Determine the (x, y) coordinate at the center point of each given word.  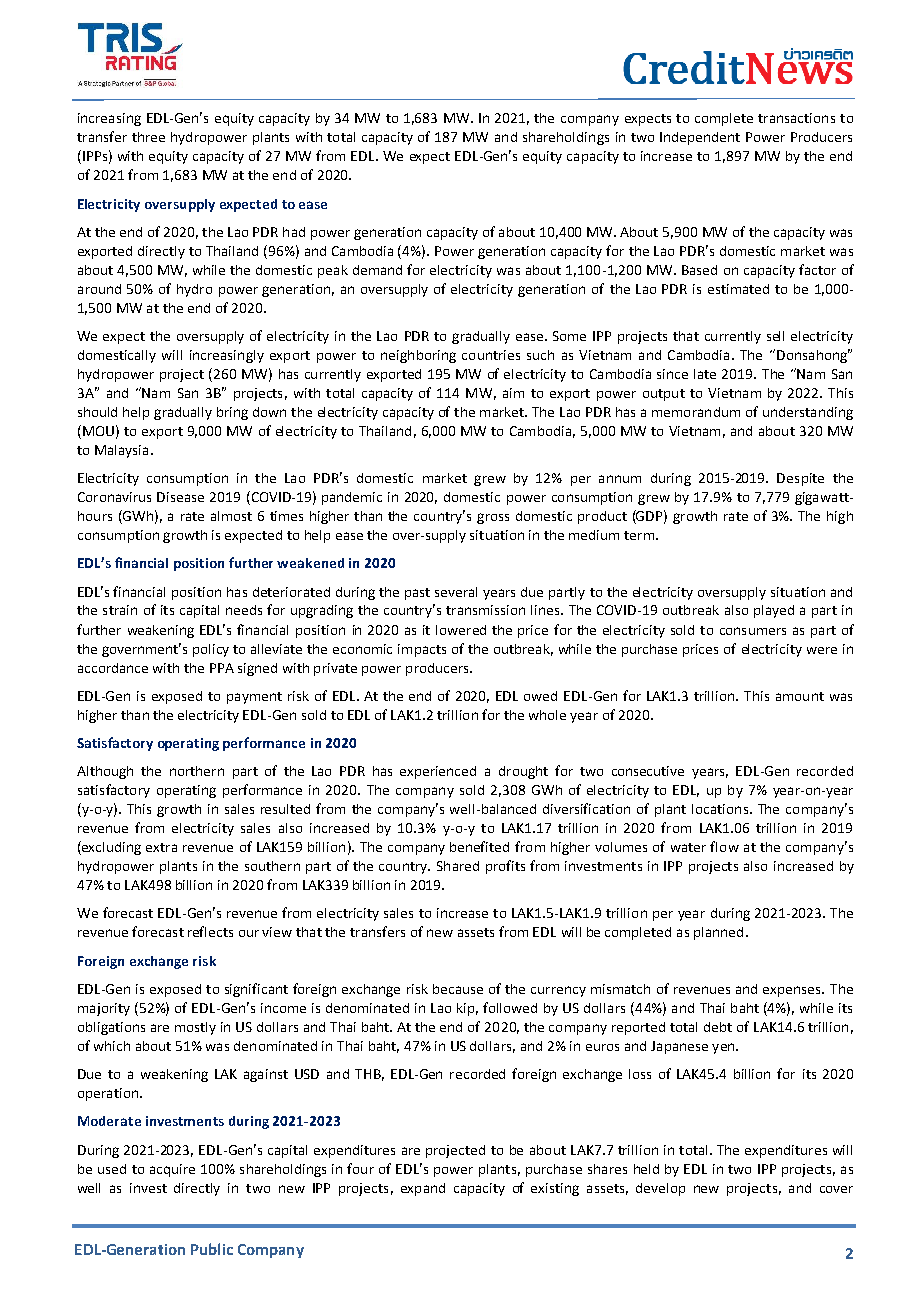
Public (212, 1249)
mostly (195, 1028)
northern (197, 771)
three (148, 137)
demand (377, 270)
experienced (438, 772)
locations (720, 809)
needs (244, 610)
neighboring (418, 356)
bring (232, 413)
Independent (700, 138)
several (456, 592)
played (774, 611)
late (705, 374)
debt (718, 1027)
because (458, 989)
